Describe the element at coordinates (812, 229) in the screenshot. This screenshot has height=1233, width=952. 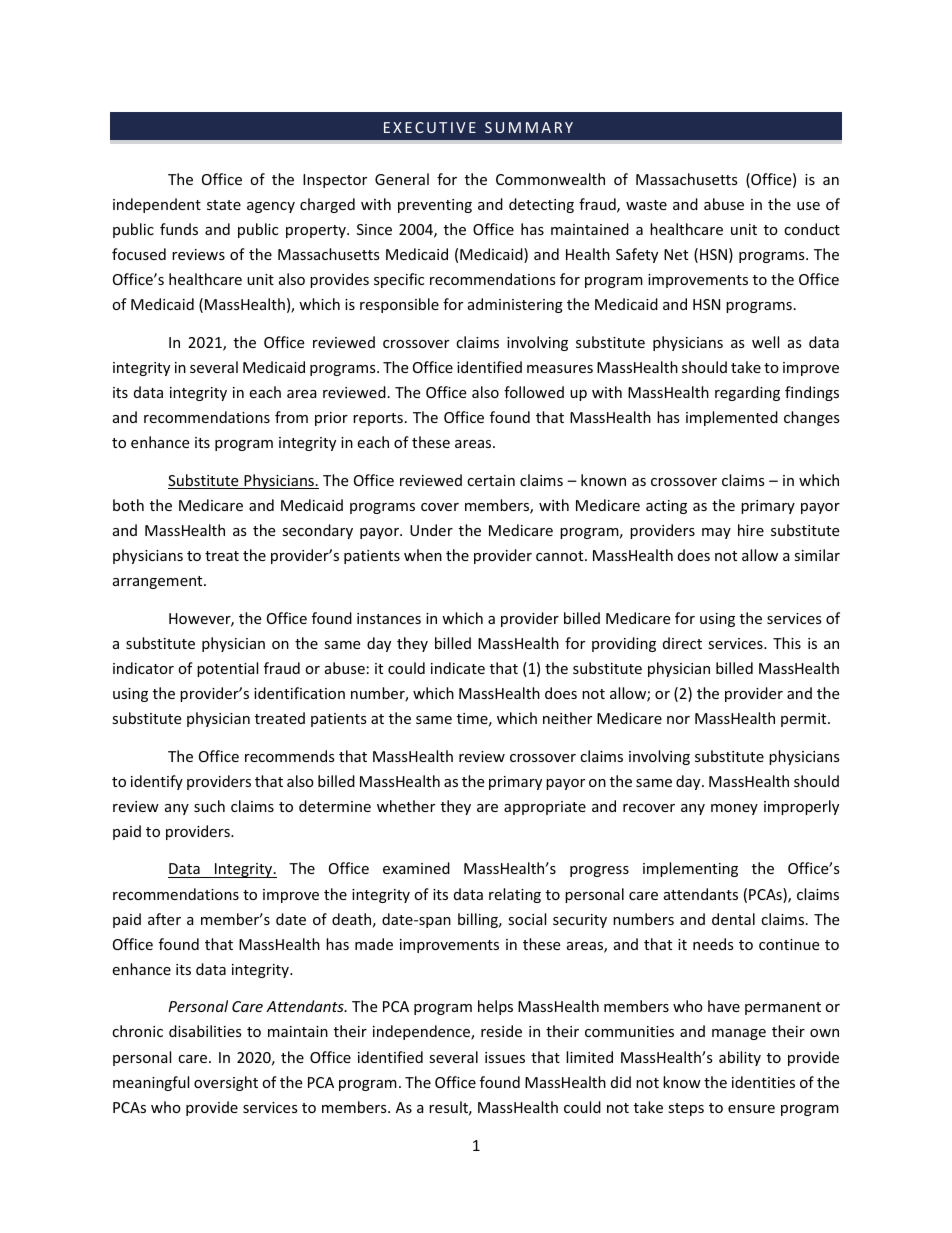
I see `conduct` at that location.
